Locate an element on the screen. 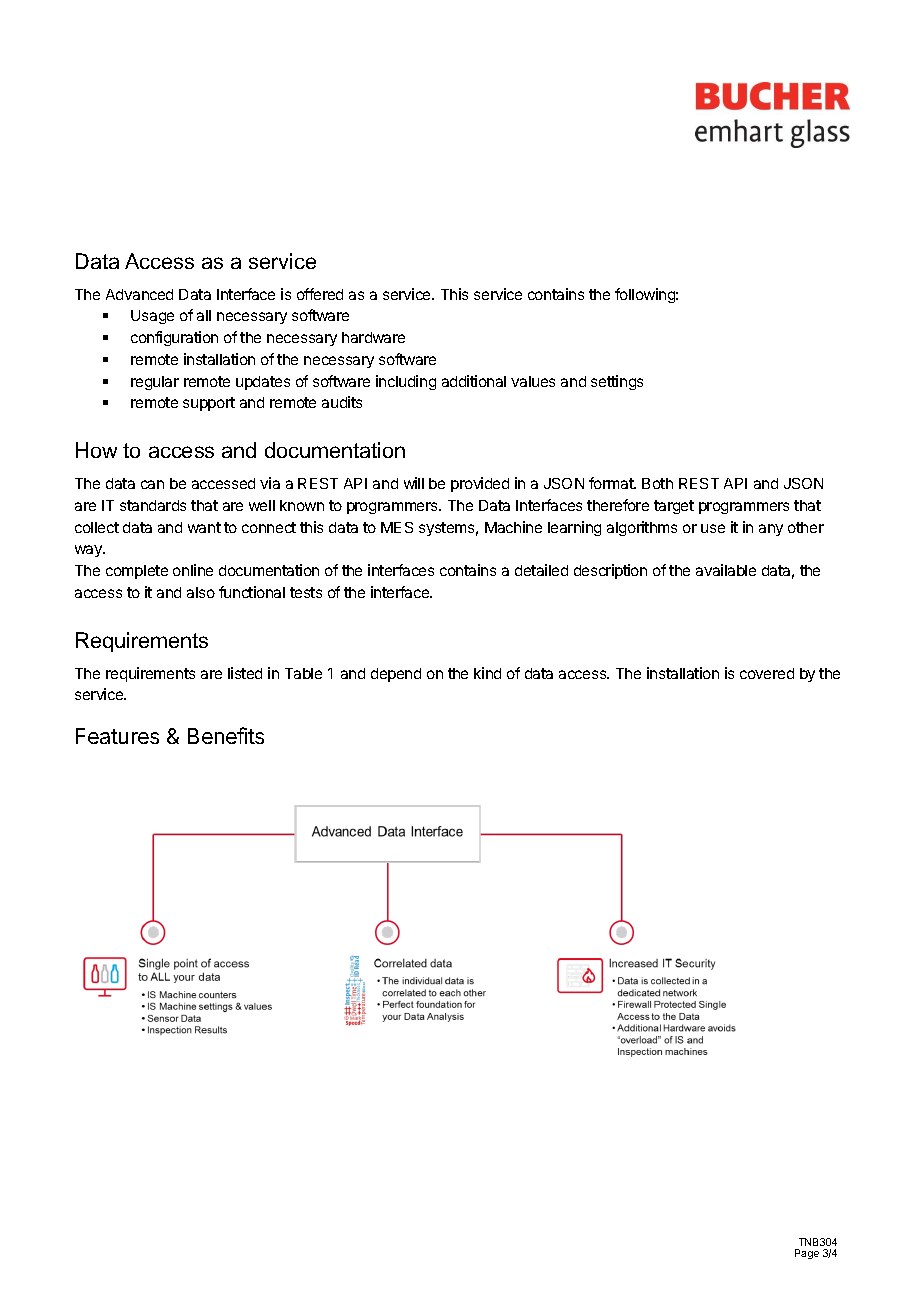 This screenshot has width=924, height=1308. covered is located at coordinates (767, 673).
